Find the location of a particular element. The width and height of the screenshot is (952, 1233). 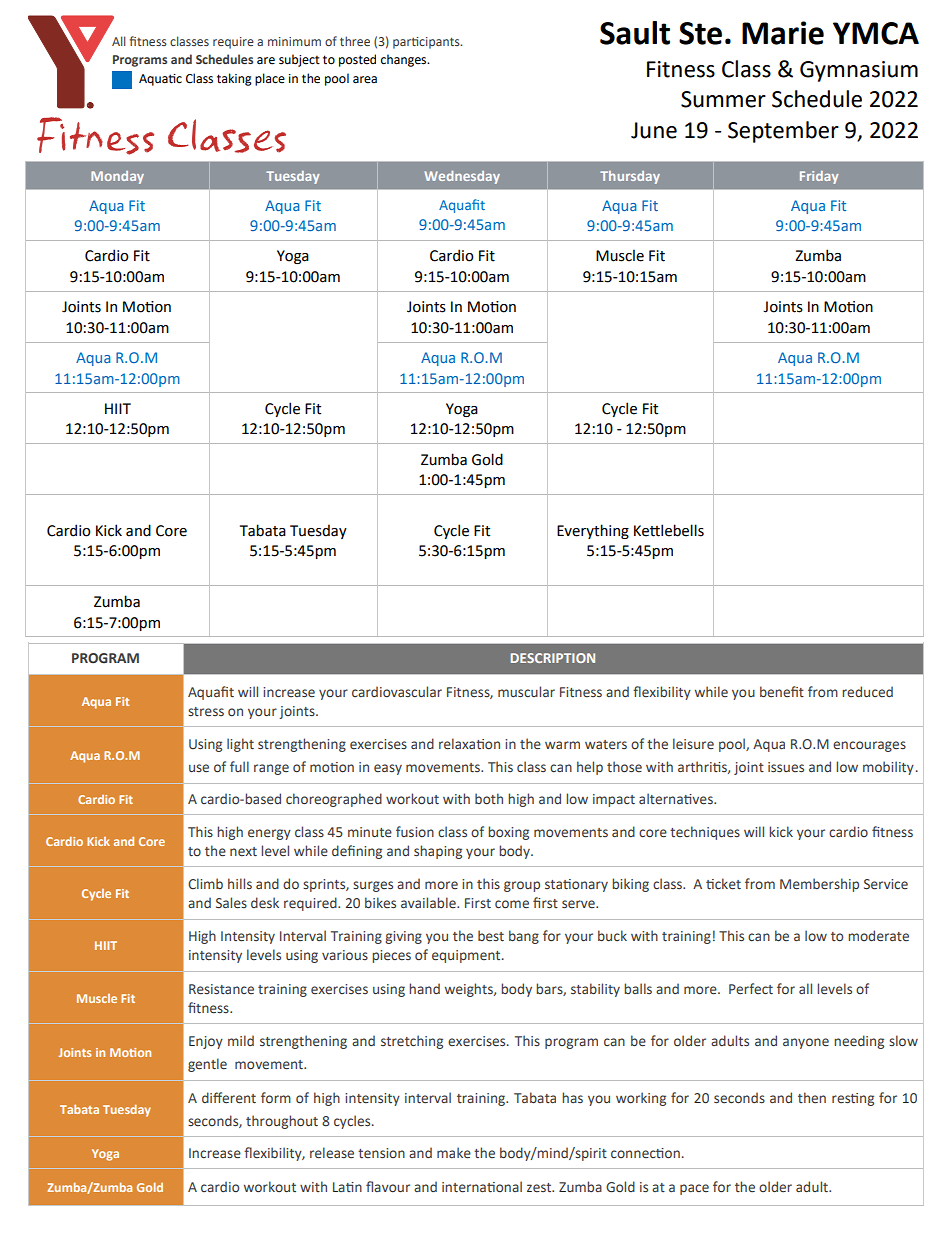

Wednesday is located at coordinates (462, 177).
